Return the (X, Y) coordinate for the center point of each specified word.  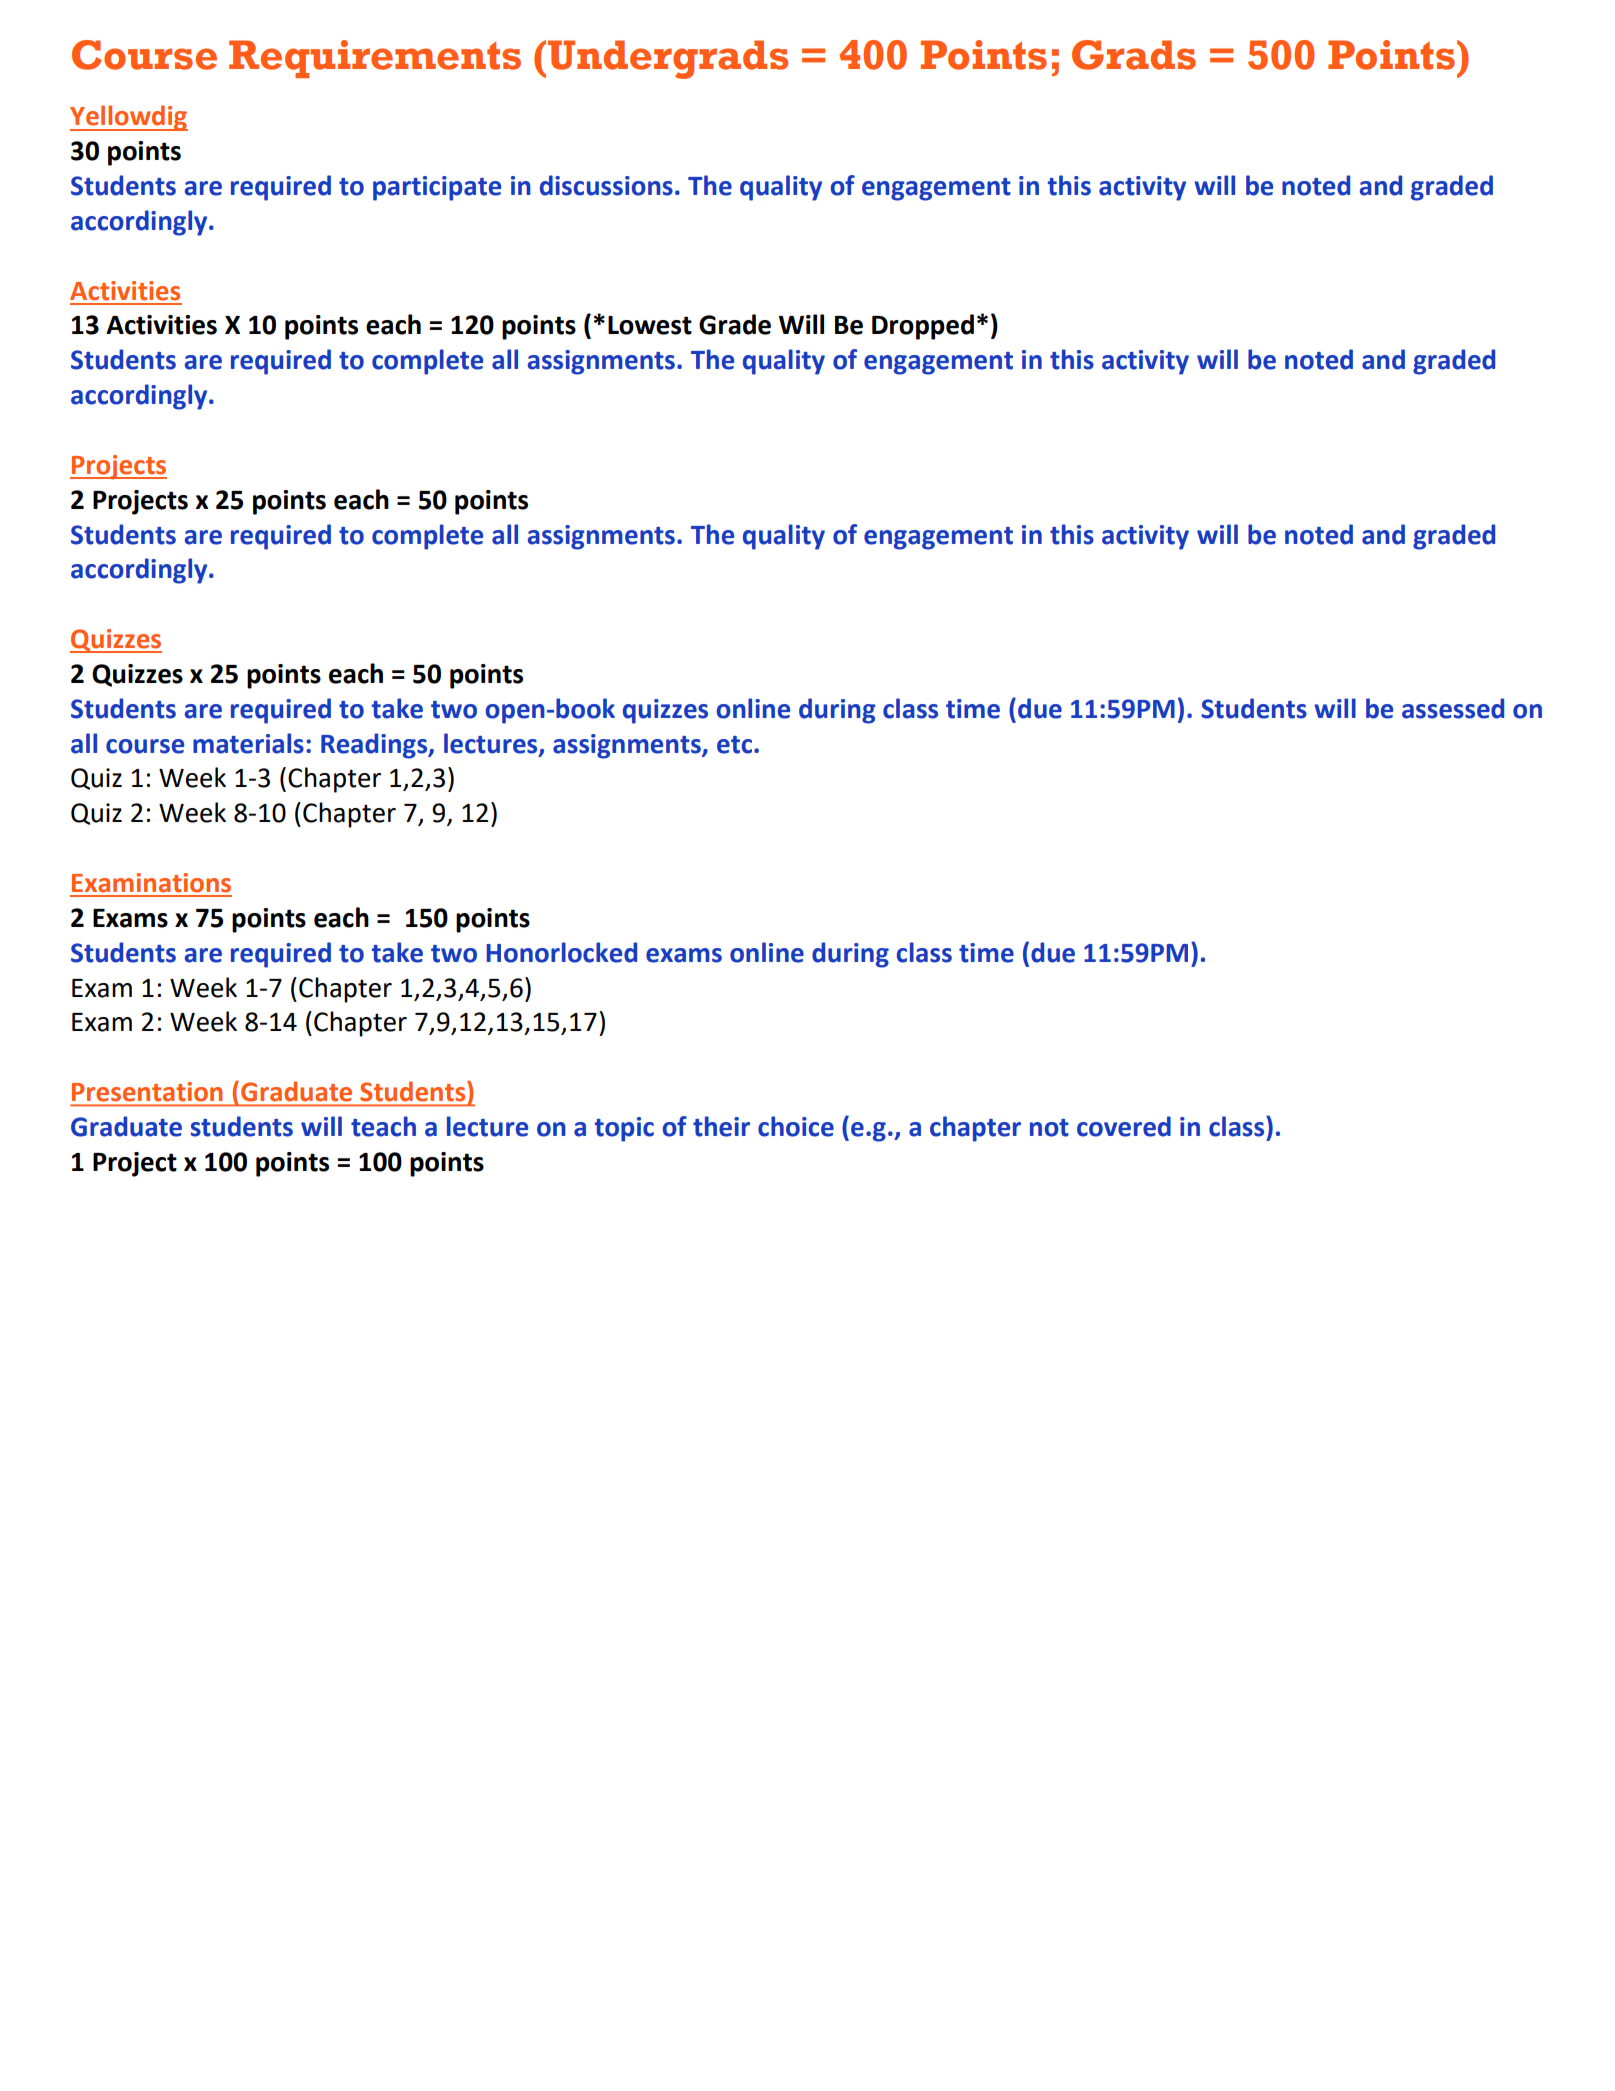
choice (796, 1126)
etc (736, 745)
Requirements (375, 59)
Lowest (650, 325)
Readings (375, 746)
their (721, 1126)
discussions (606, 185)
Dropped (923, 327)
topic (624, 1129)
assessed (1453, 708)
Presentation (147, 1091)
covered (1124, 1126)
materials (248, 743)
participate (437, 188)
